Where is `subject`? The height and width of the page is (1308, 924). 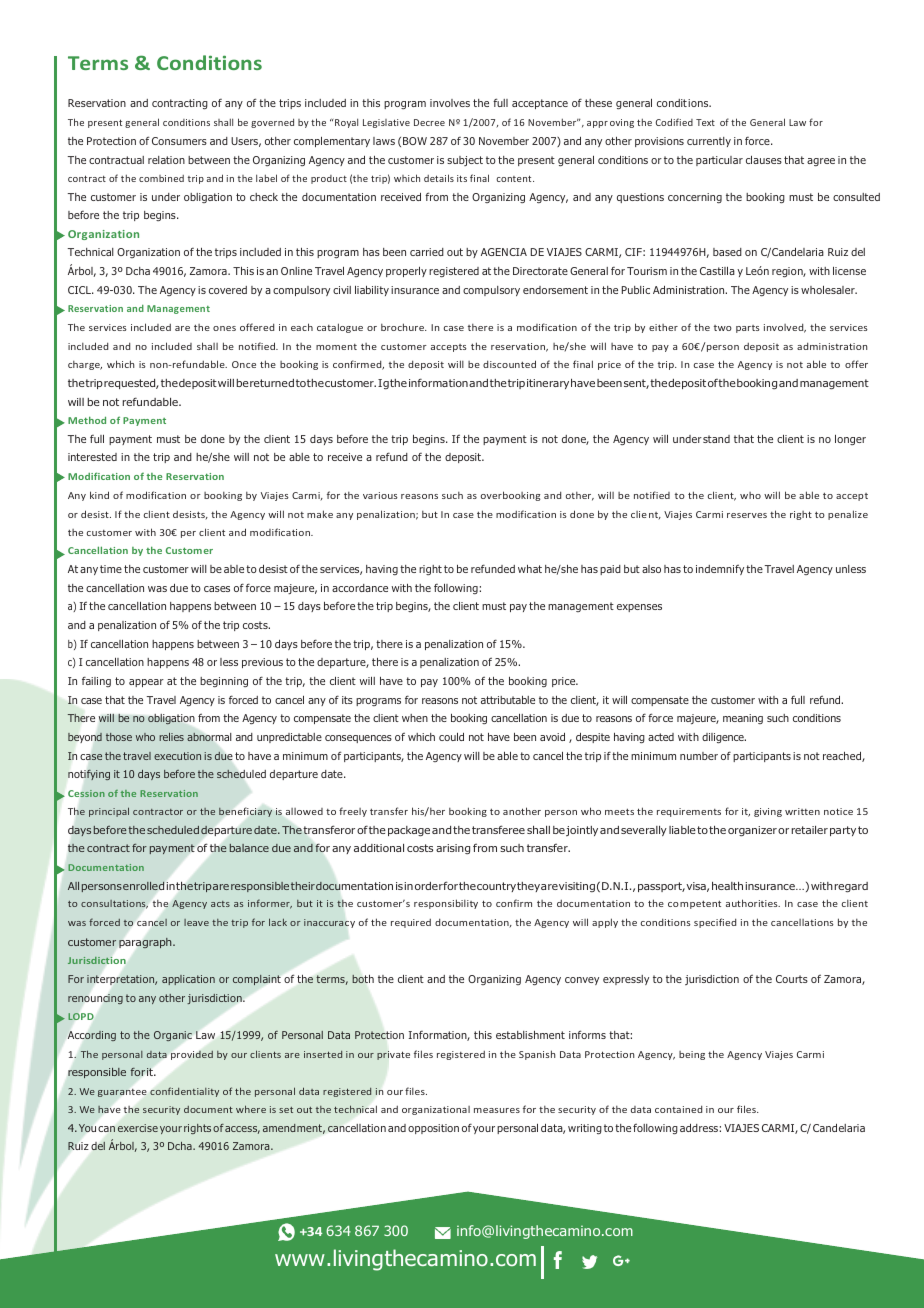
subject is located at coordinates (465, 161).
